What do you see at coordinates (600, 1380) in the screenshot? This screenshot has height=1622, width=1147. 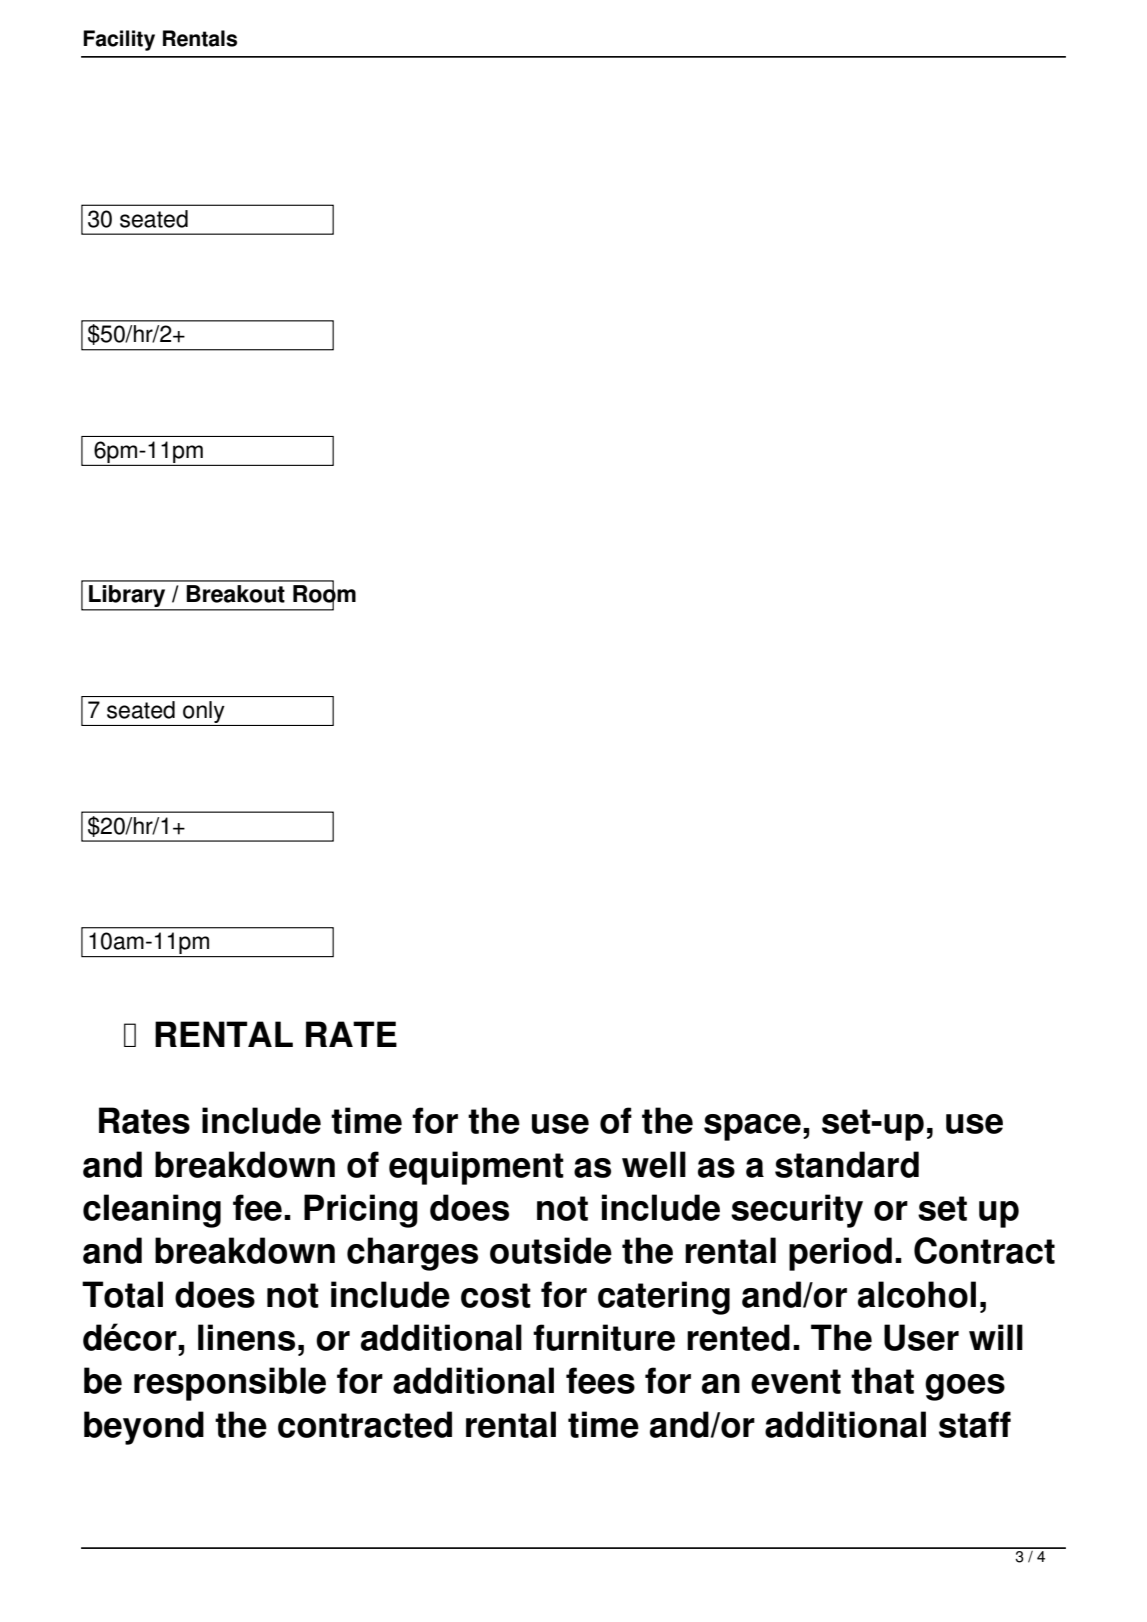 I see `fees` at bounding box center [600, 1380].
